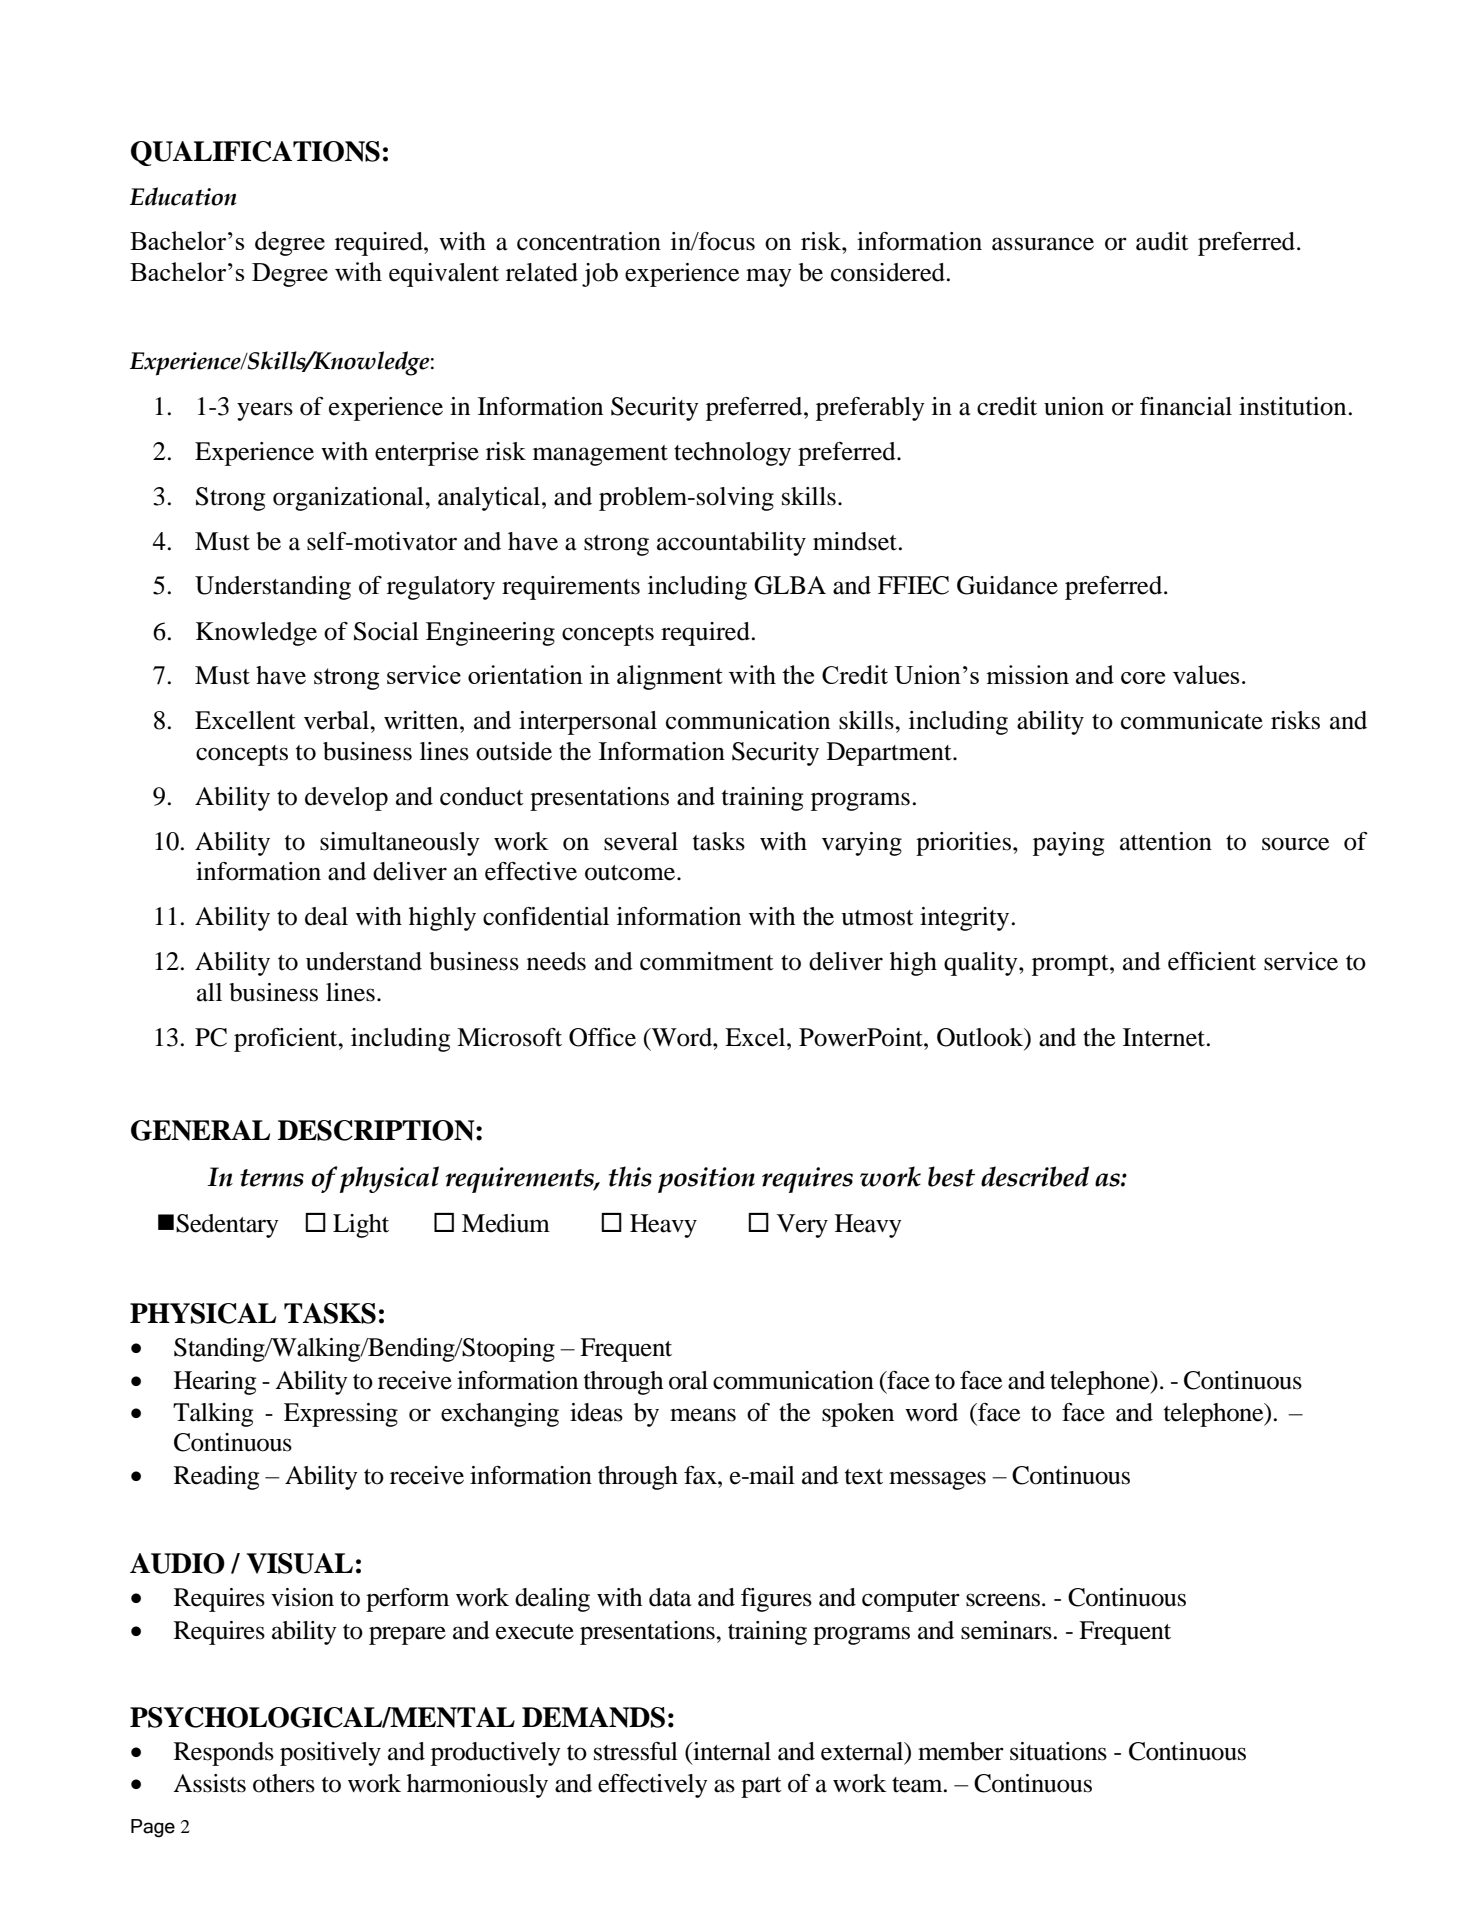 This image has width=1475, height=1909. Describe the element at coordinates (769, 277) in the image. I see `may` at that location.
